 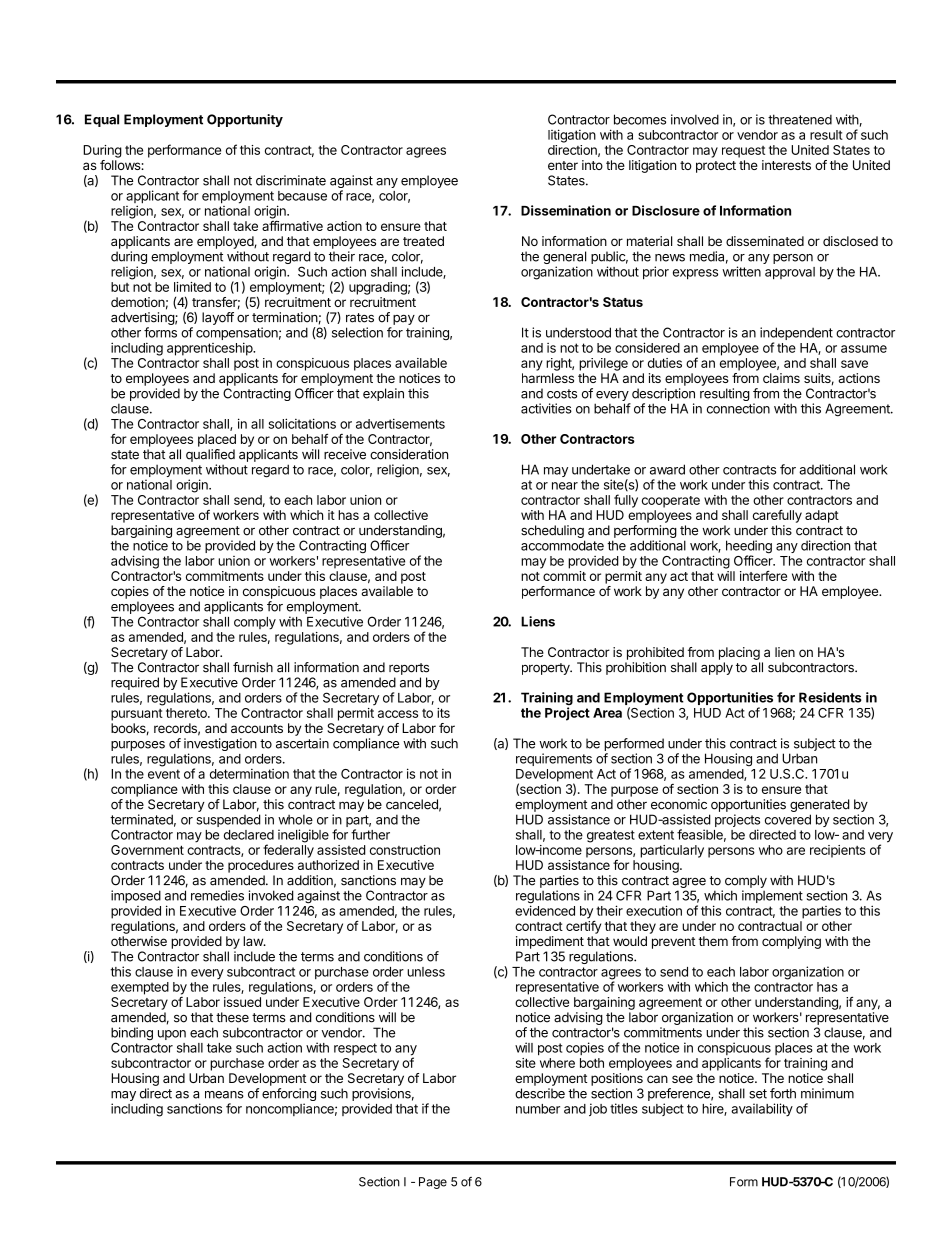 What do you see at coordinates (553, 533) in the screenshot?
I see `scheduling` at bounding box center [553, 533].
